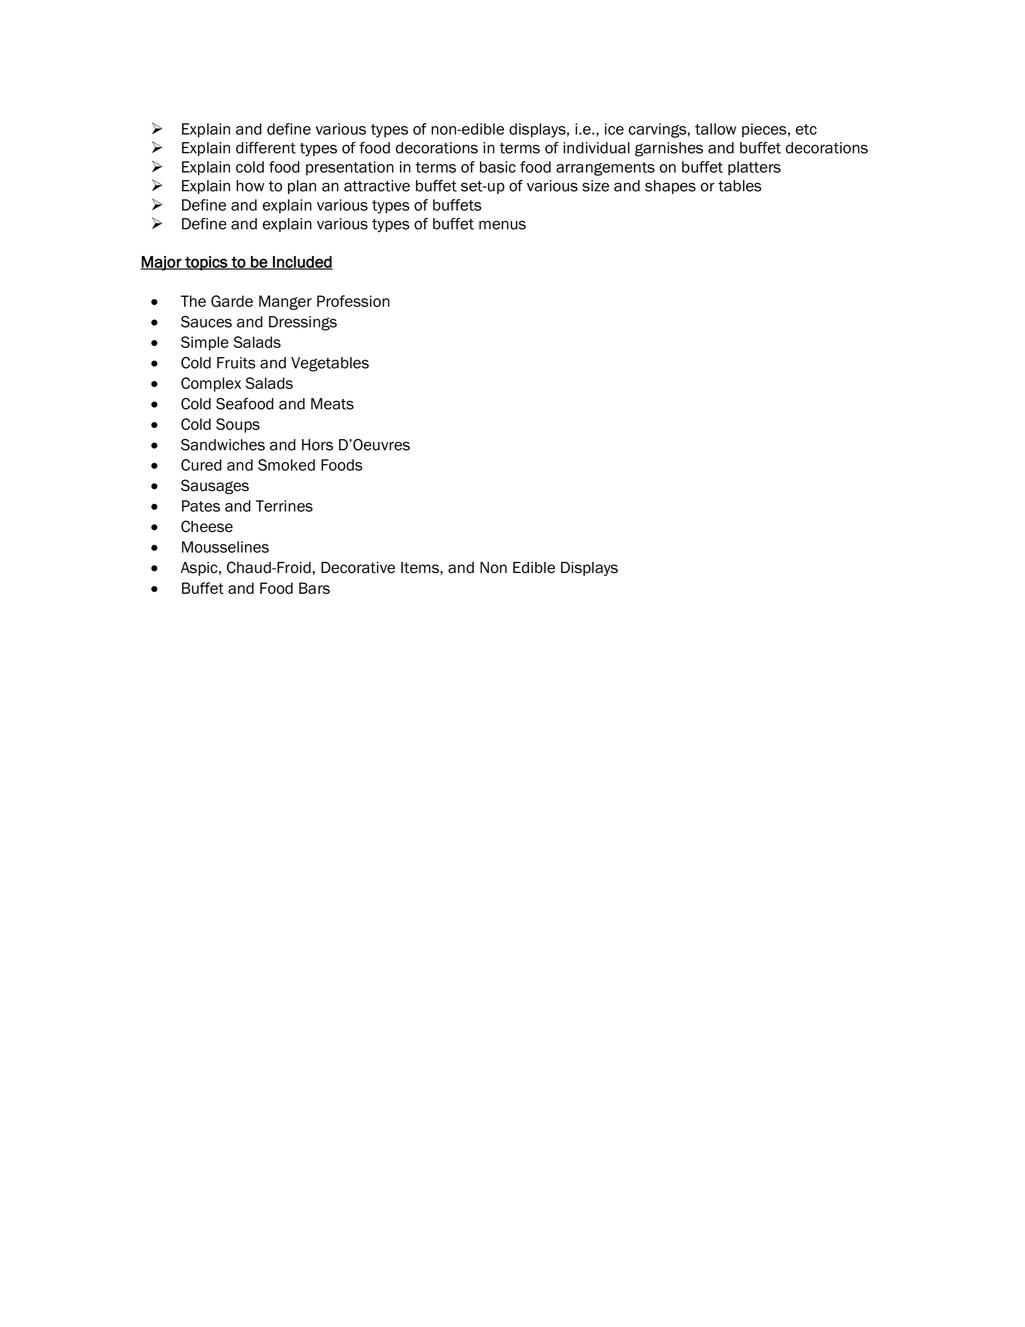 Image resolution: width=1025 pixels, height=1327 pixels. I want to click on Bars, so click(314, 588).
